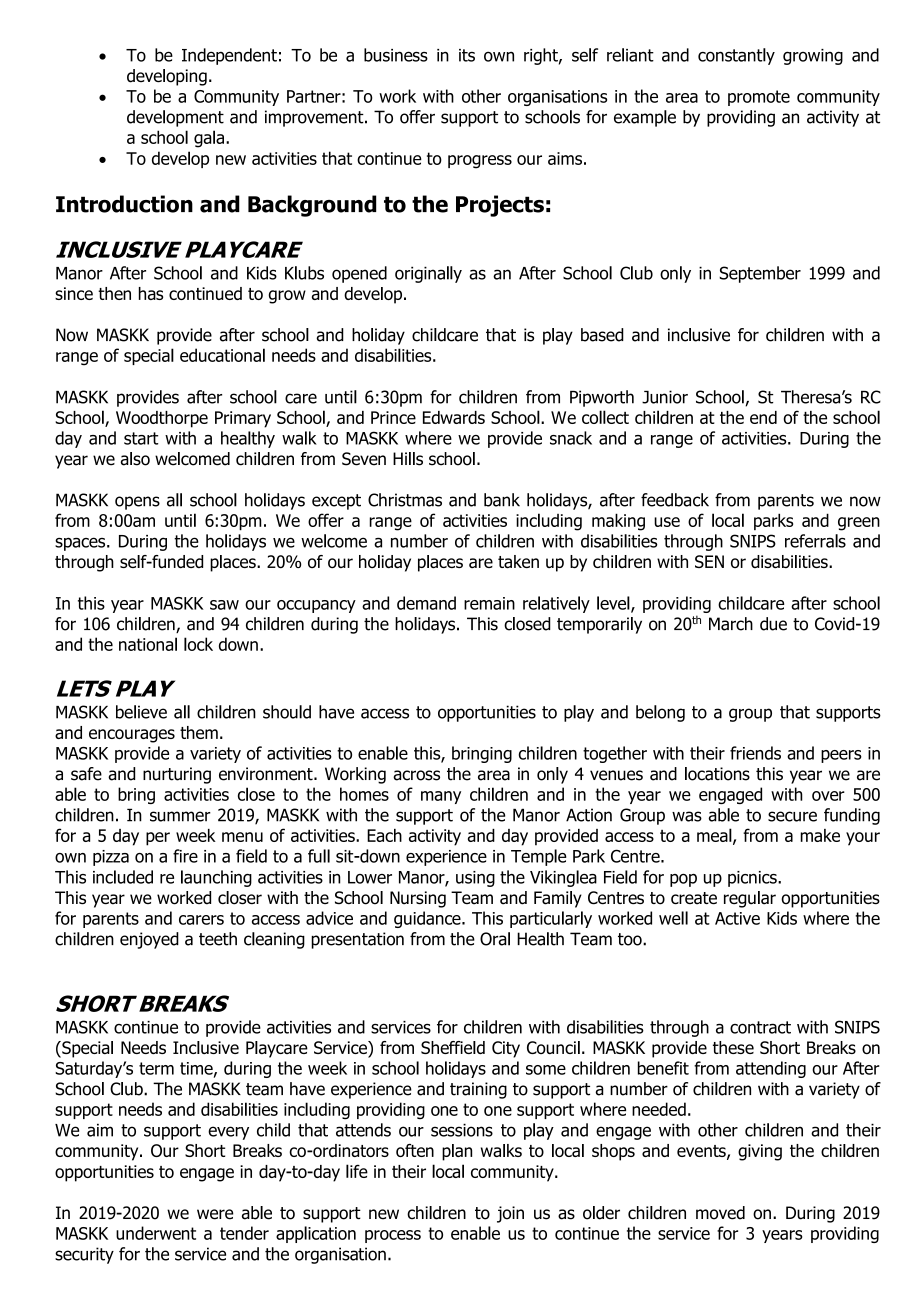 The width and height of the page is (924, 1308). What do you see at coordinates (156, 1233) in the page?
I see `underwent` at bounding box center [156, 1233].
